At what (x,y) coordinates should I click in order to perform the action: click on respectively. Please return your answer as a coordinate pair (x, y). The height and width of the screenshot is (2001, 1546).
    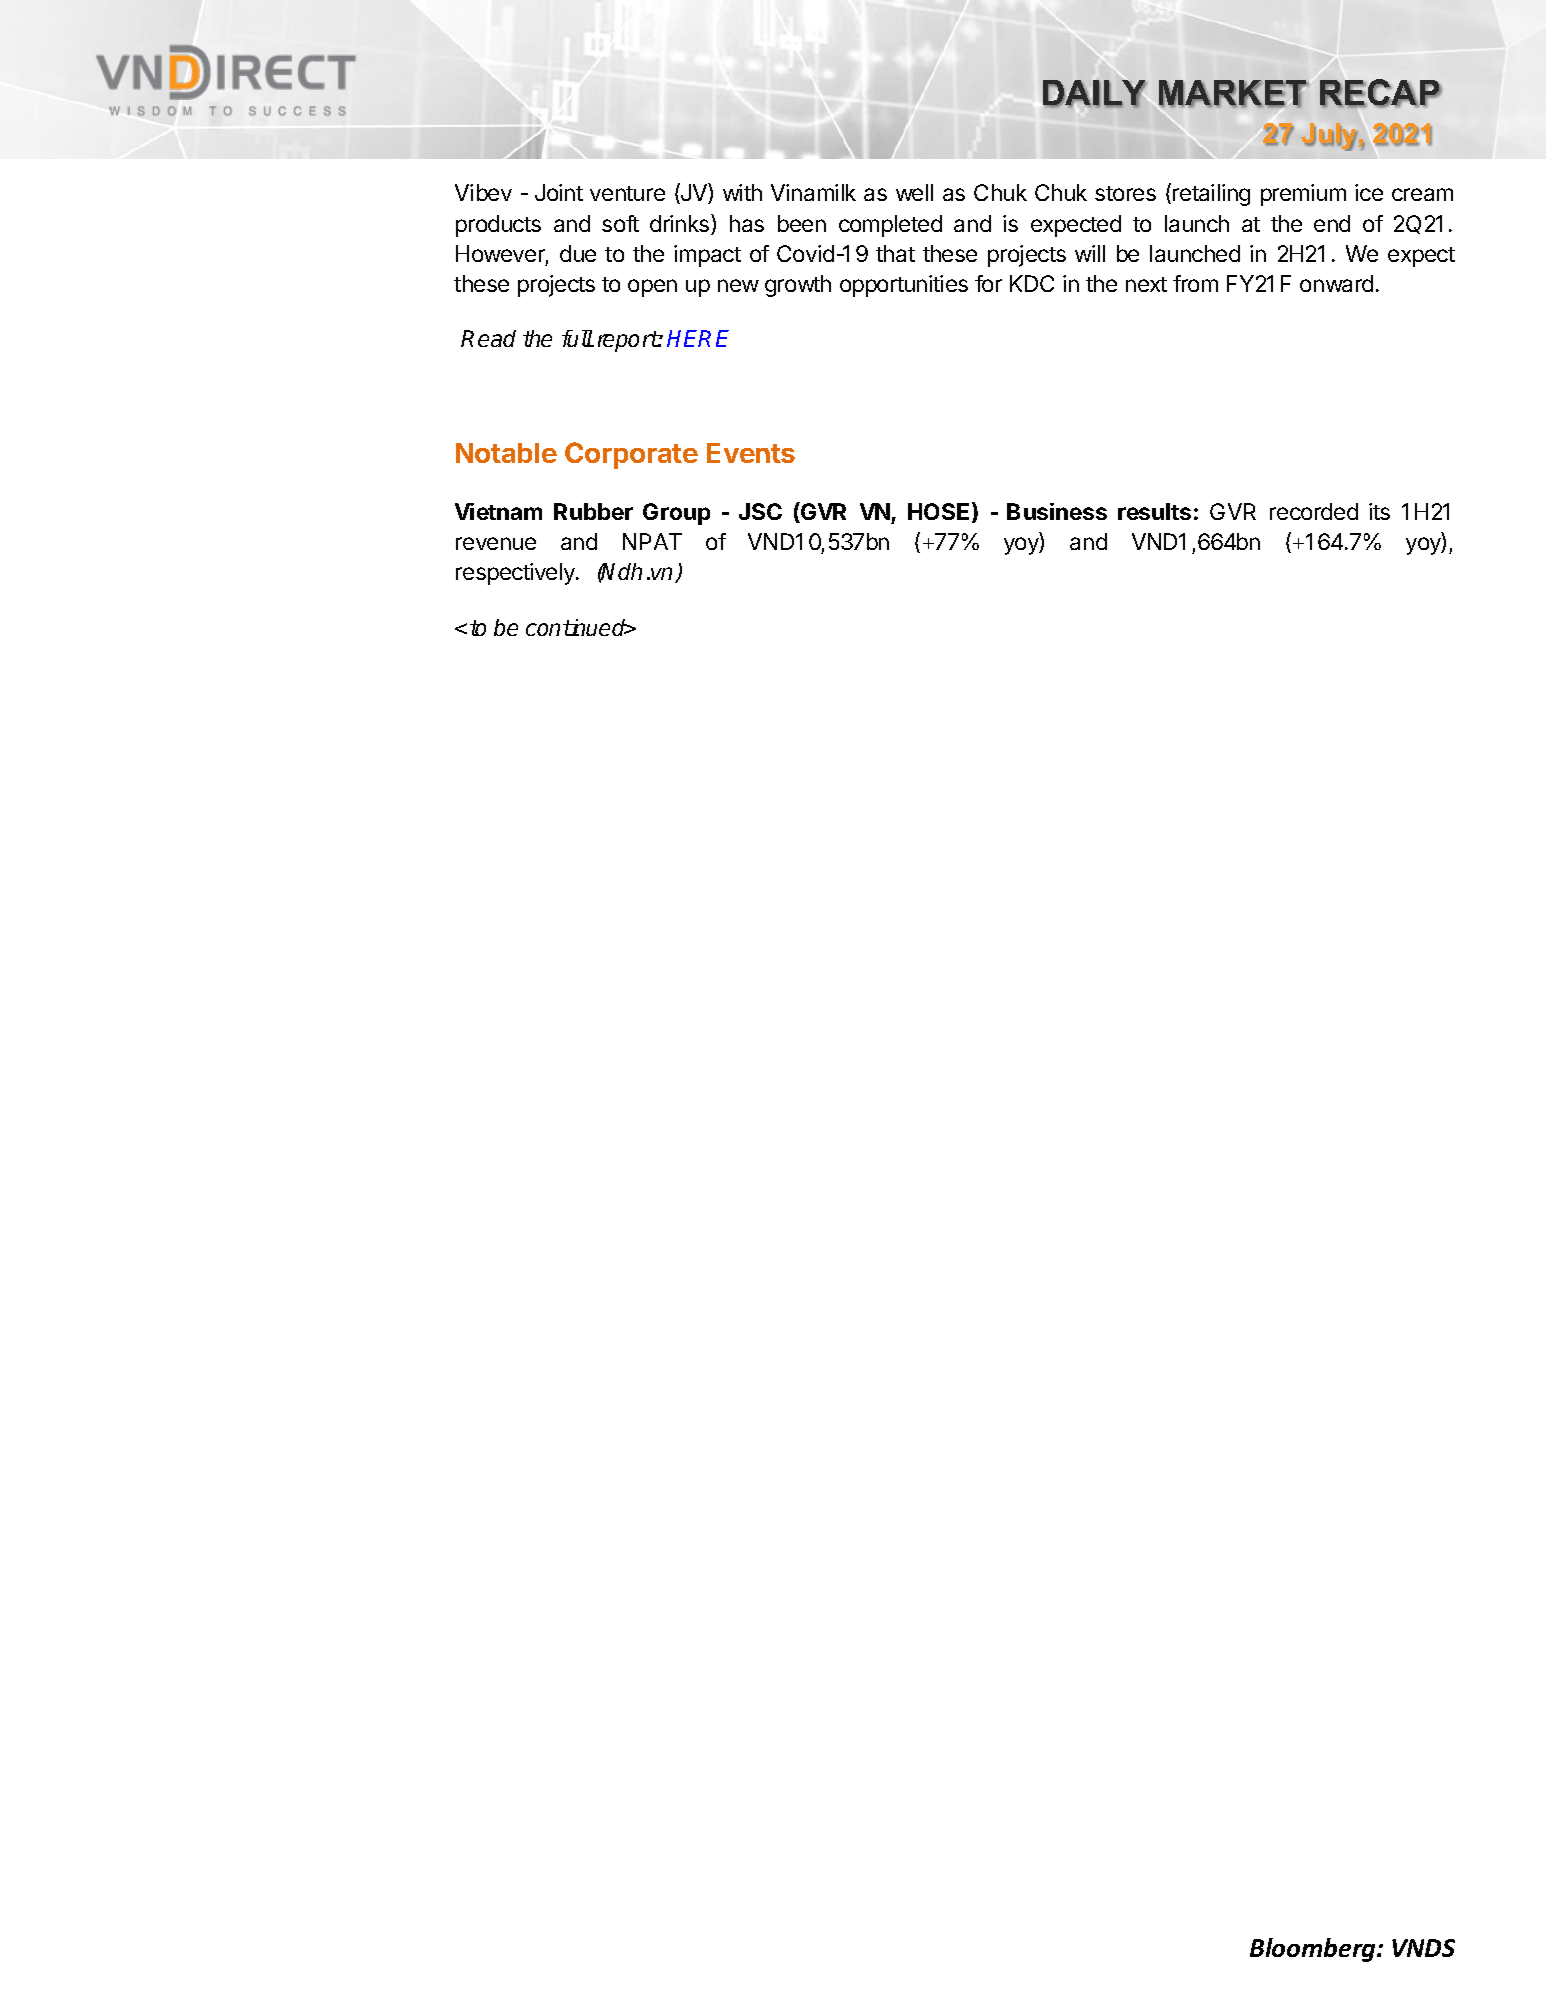
    Looking at the image, I should click on (516, 574).
